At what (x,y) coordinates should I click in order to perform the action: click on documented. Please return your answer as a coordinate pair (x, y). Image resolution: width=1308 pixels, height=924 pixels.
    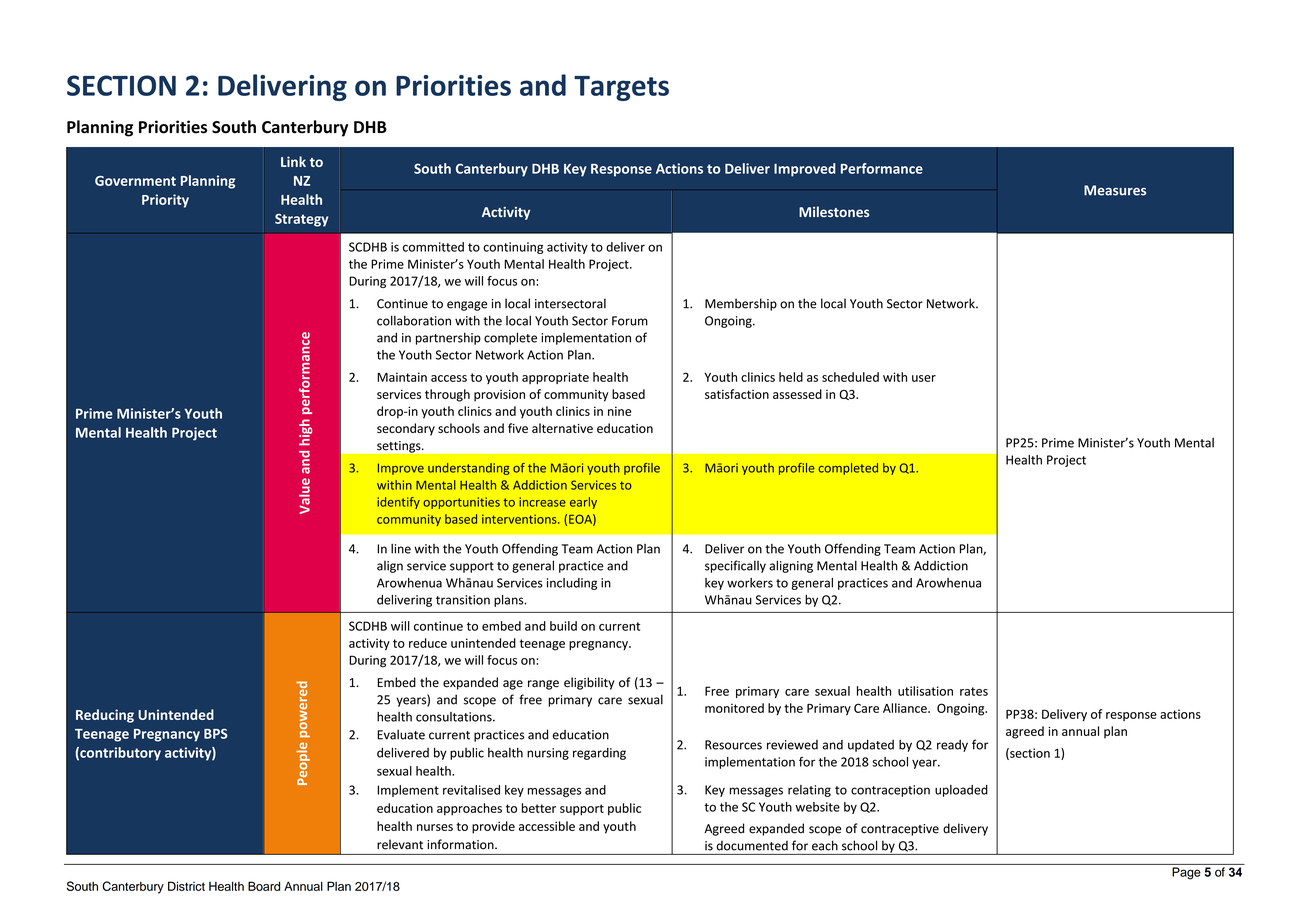
    Looking at the image, I should click on (752, 846).
